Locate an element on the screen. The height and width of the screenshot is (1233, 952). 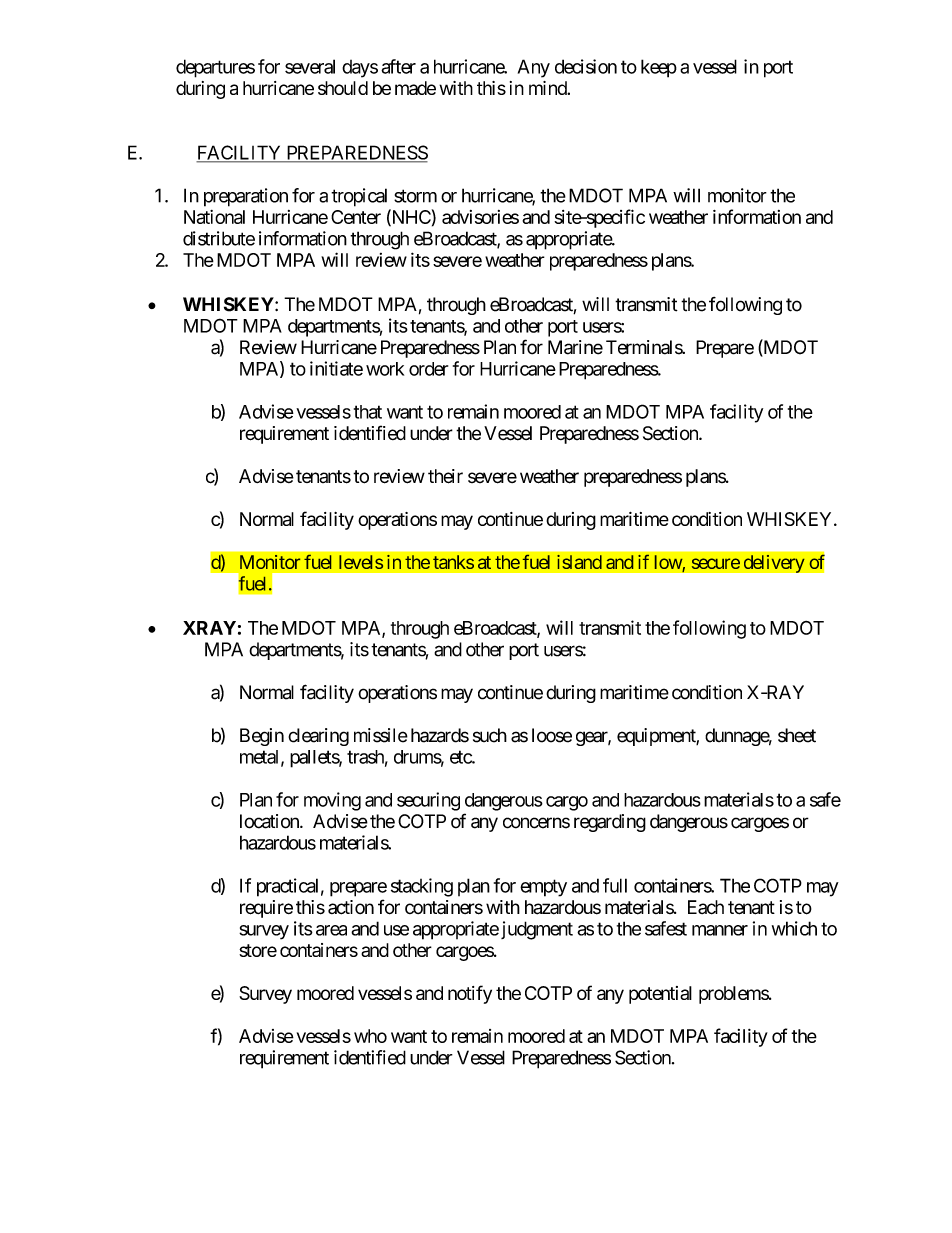
several is located at coordinates (310, 66).
